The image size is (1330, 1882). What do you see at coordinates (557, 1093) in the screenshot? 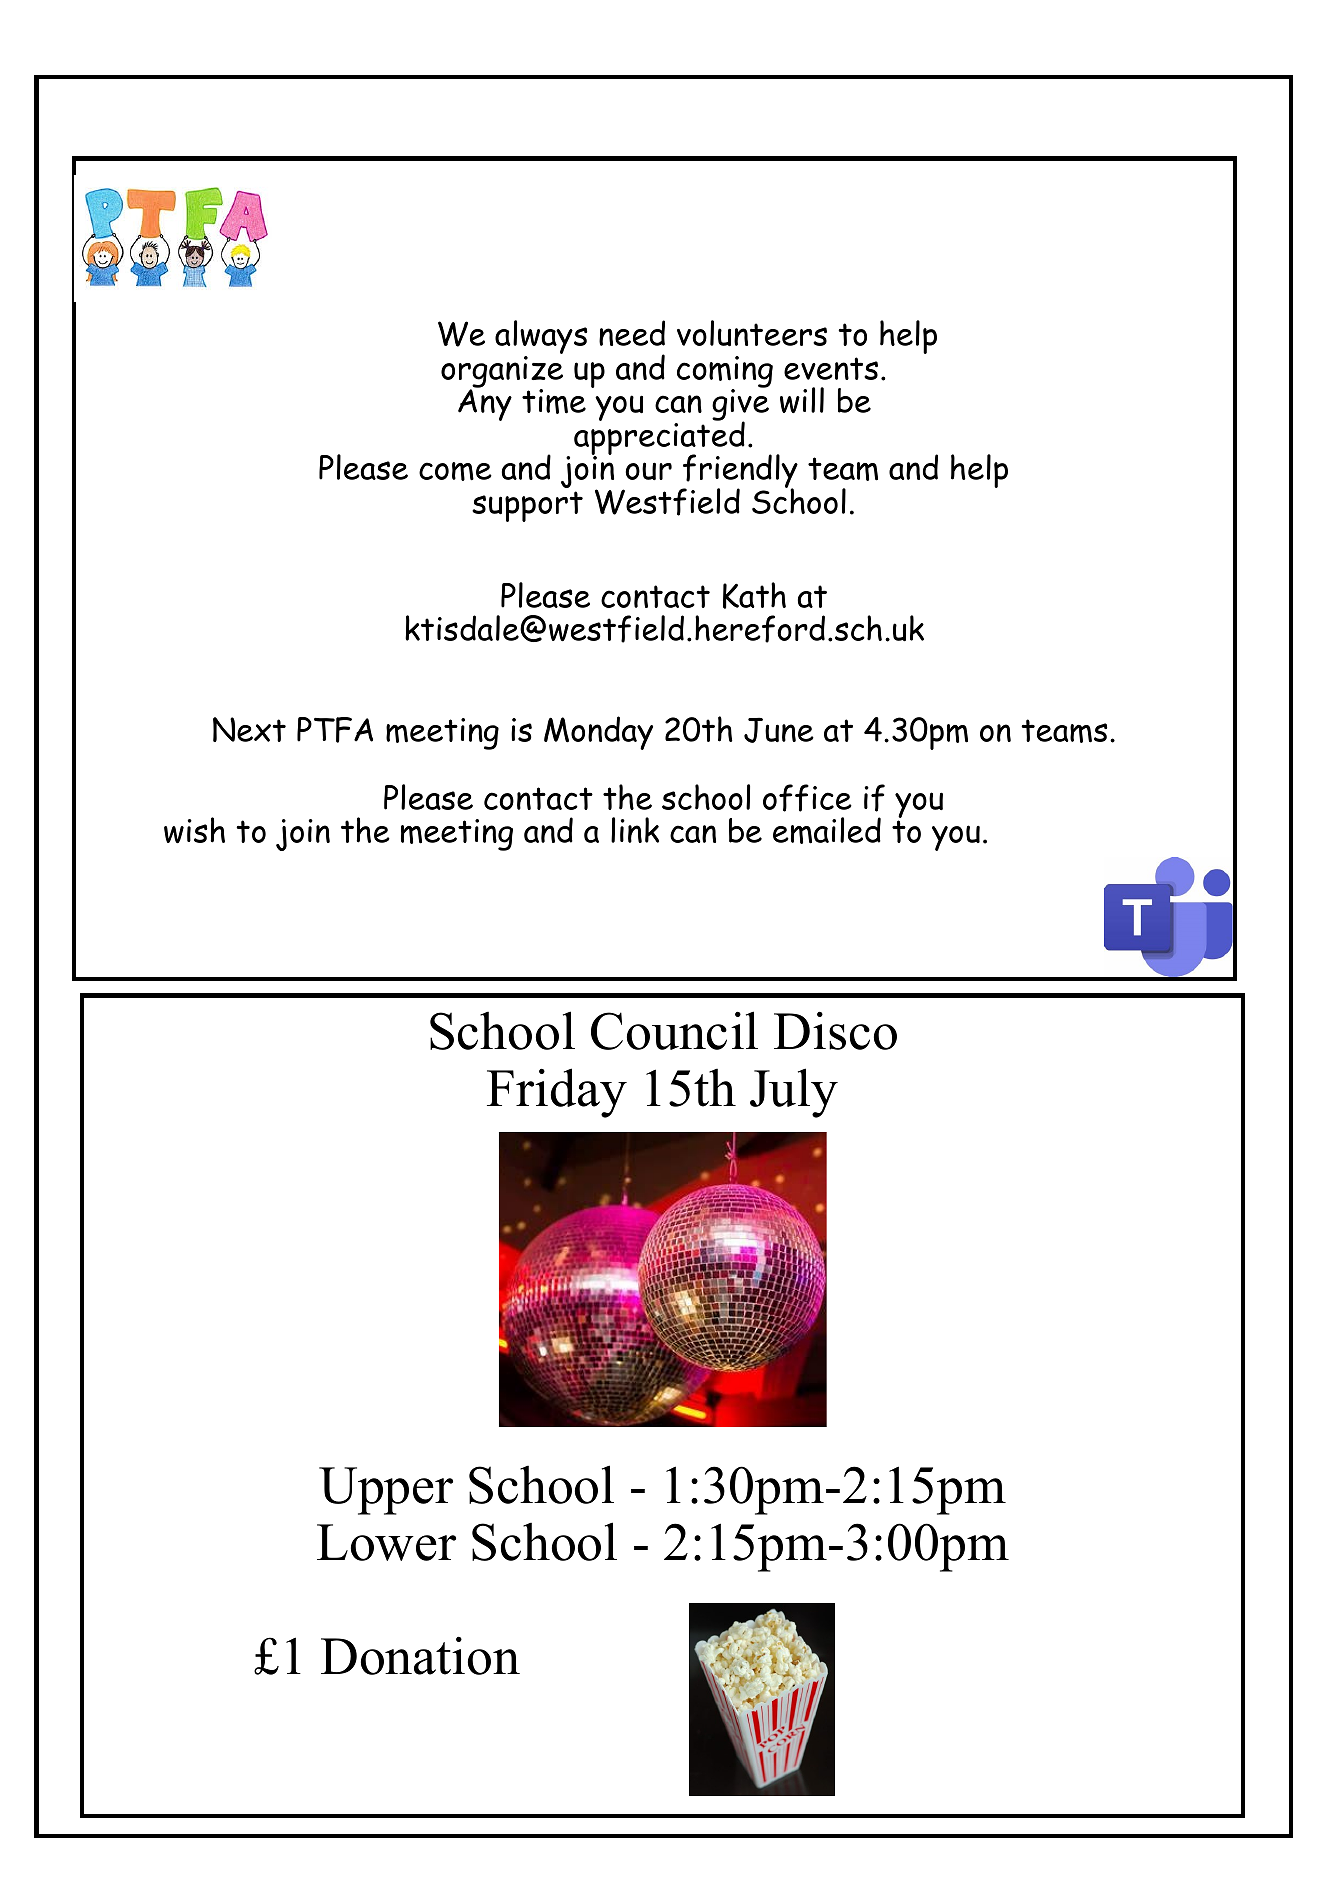
I see `Friday` at bounding box center [557, 1093].
